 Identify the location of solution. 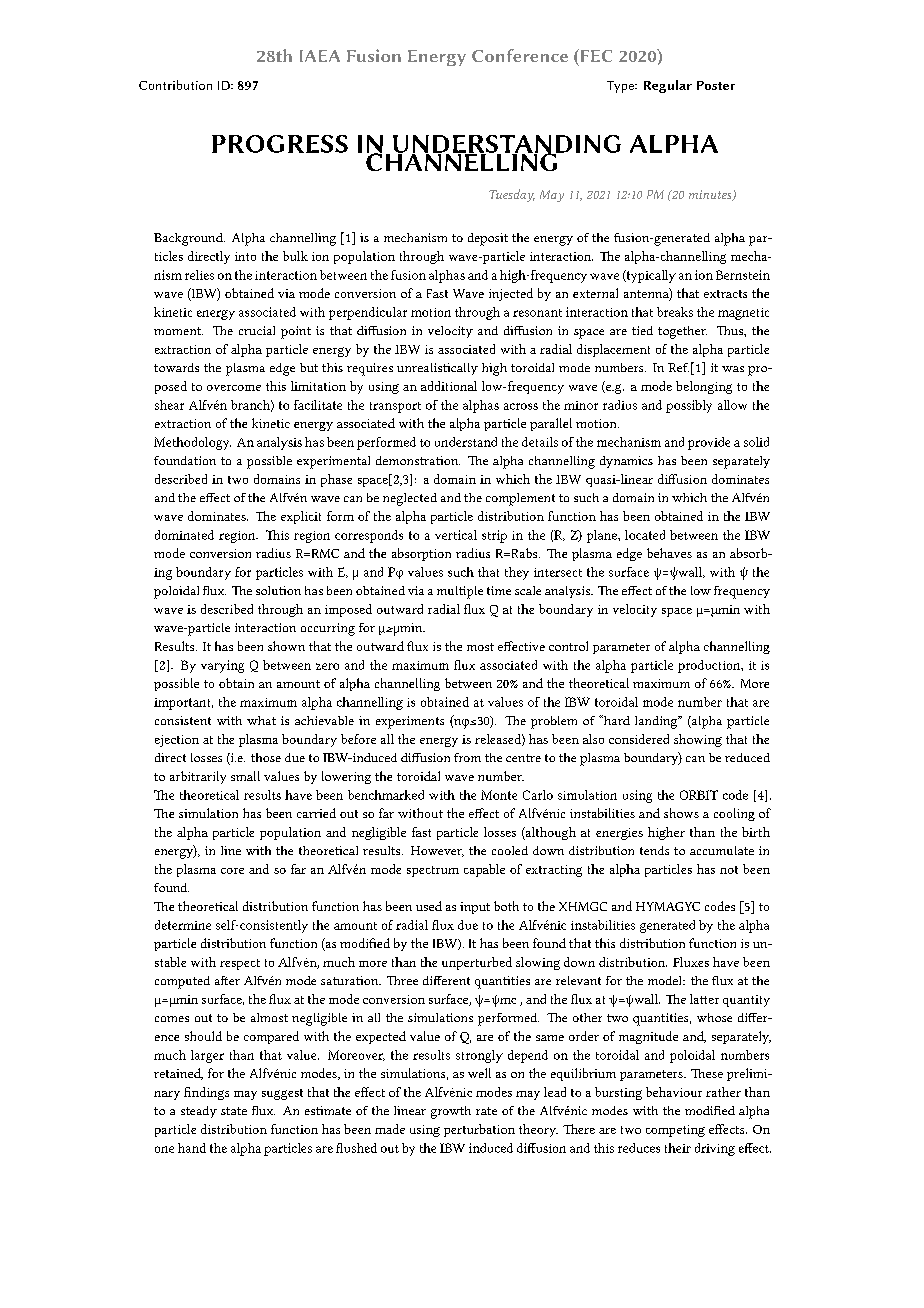
(278, 590).
